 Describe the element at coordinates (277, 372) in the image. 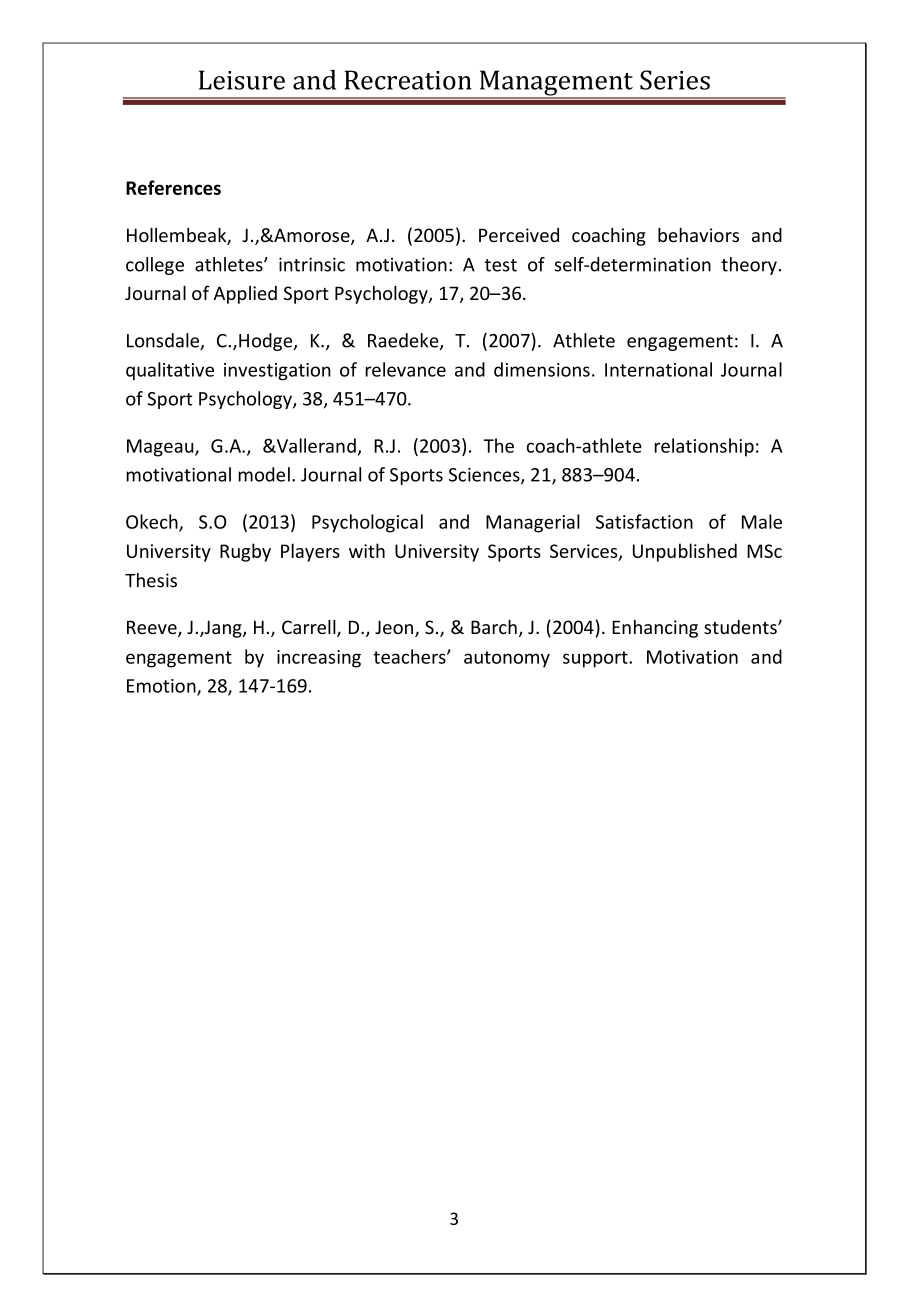

I see `investigation` at that location.
